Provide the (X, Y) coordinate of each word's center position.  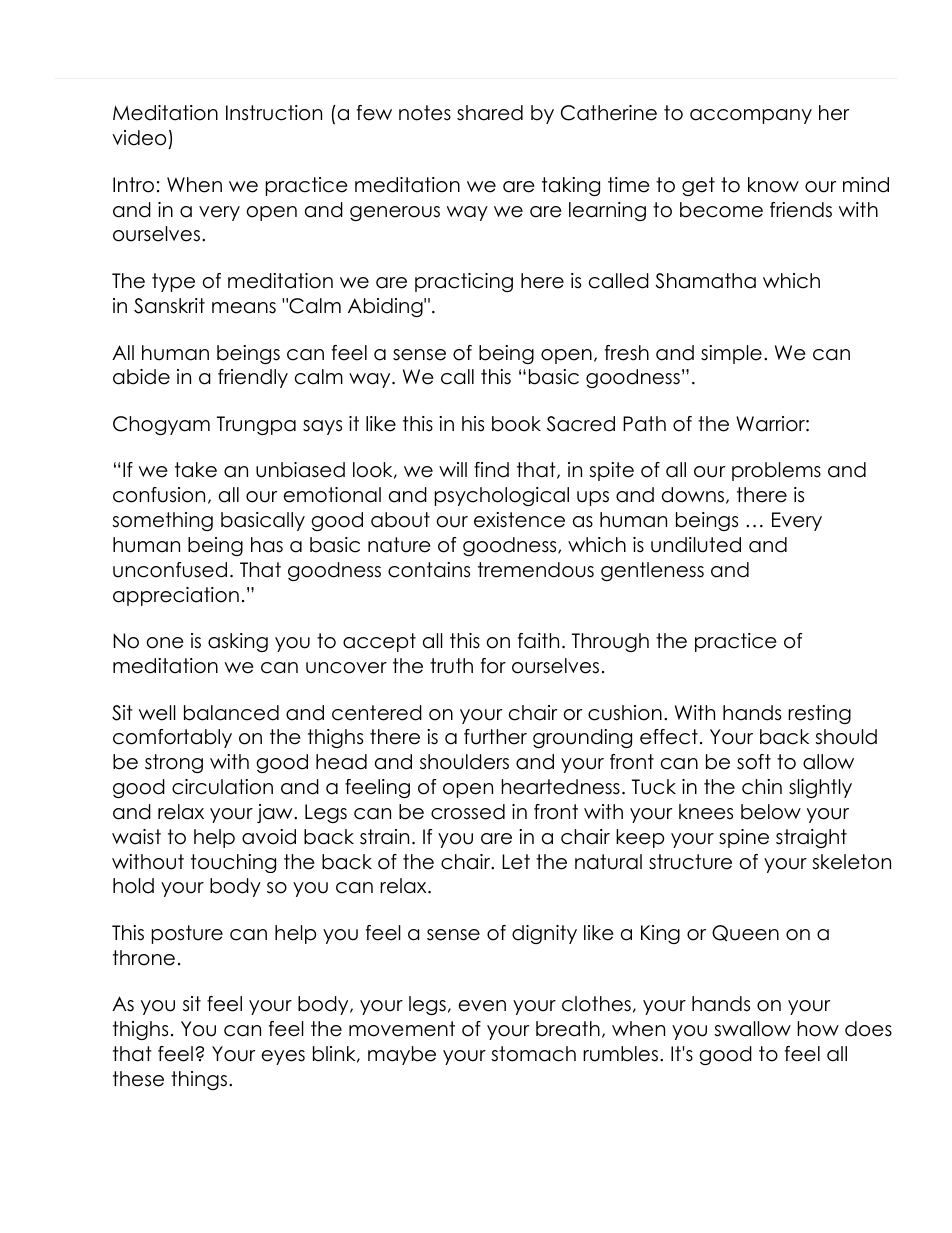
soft (754, 762)
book (516, 424)
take (196, 470)
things (199, 1080)
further (495, 737)
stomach (533, 1054)
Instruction (274, 113)
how (818, 1029)
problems (776, 471)
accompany (751, 116)
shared (490, 113)
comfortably (172, 738)
